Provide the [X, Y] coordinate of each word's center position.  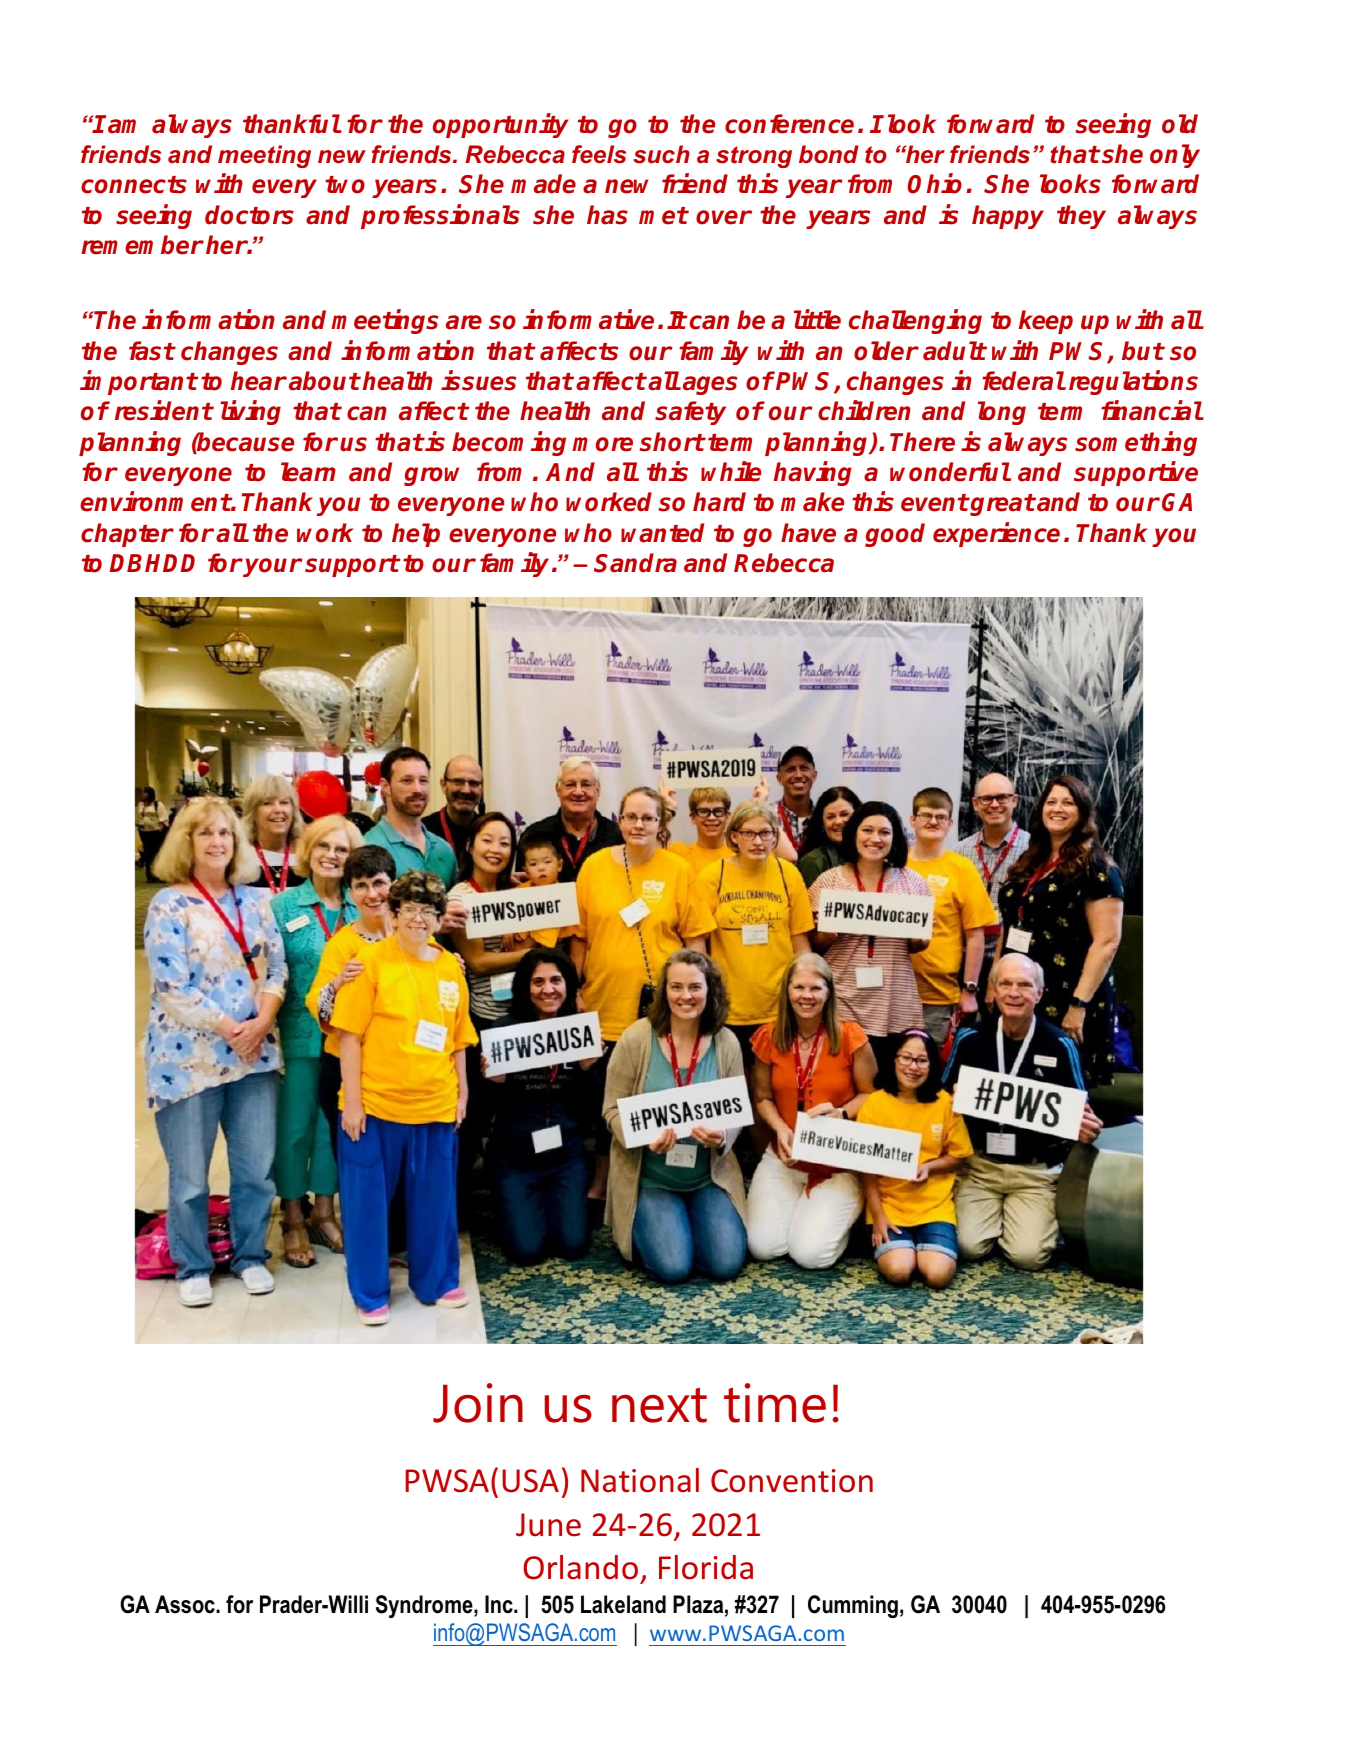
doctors [249, 215]
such [661, 154]
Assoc [186, 1604]
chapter [127, 535]
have [808, 533]
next [659, 1405]
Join [478, 1403]
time [775, 1403]
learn [308, 472]
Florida [706, 1567]
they [1081, 217]
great [1002, 505]
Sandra [635, 563]
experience [996, 534]
